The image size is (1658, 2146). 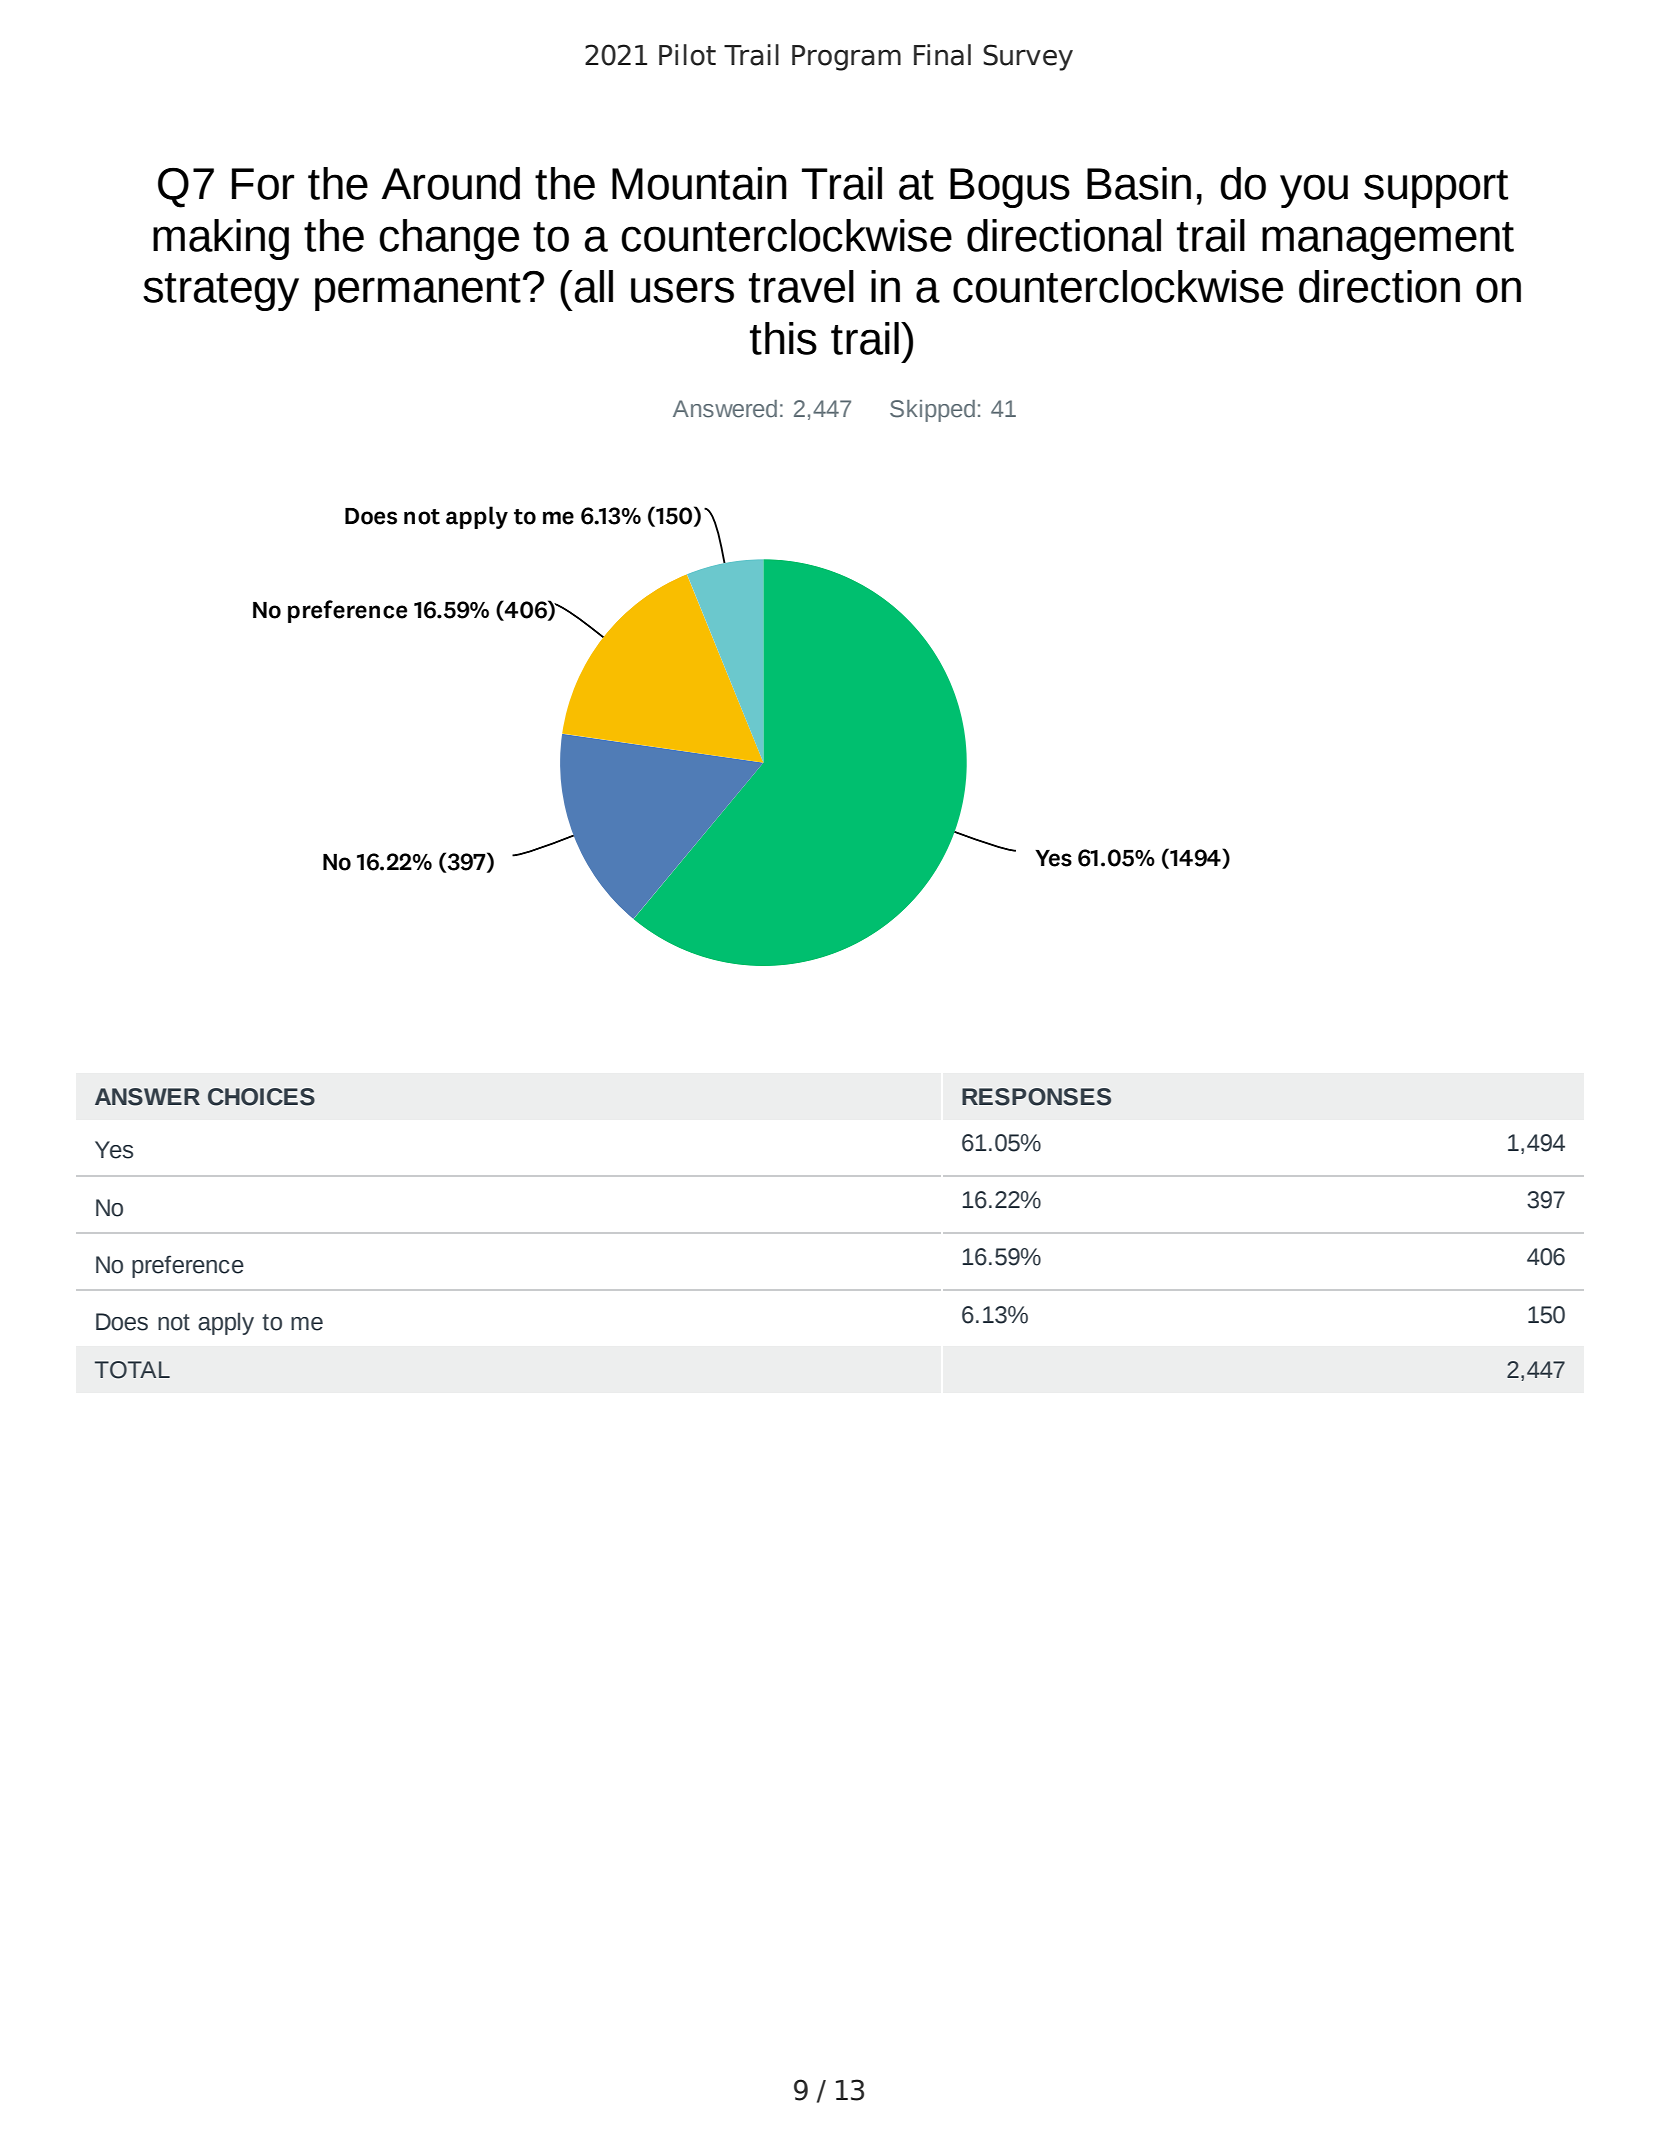 I want to click on this, so click(x=783, y=338).
